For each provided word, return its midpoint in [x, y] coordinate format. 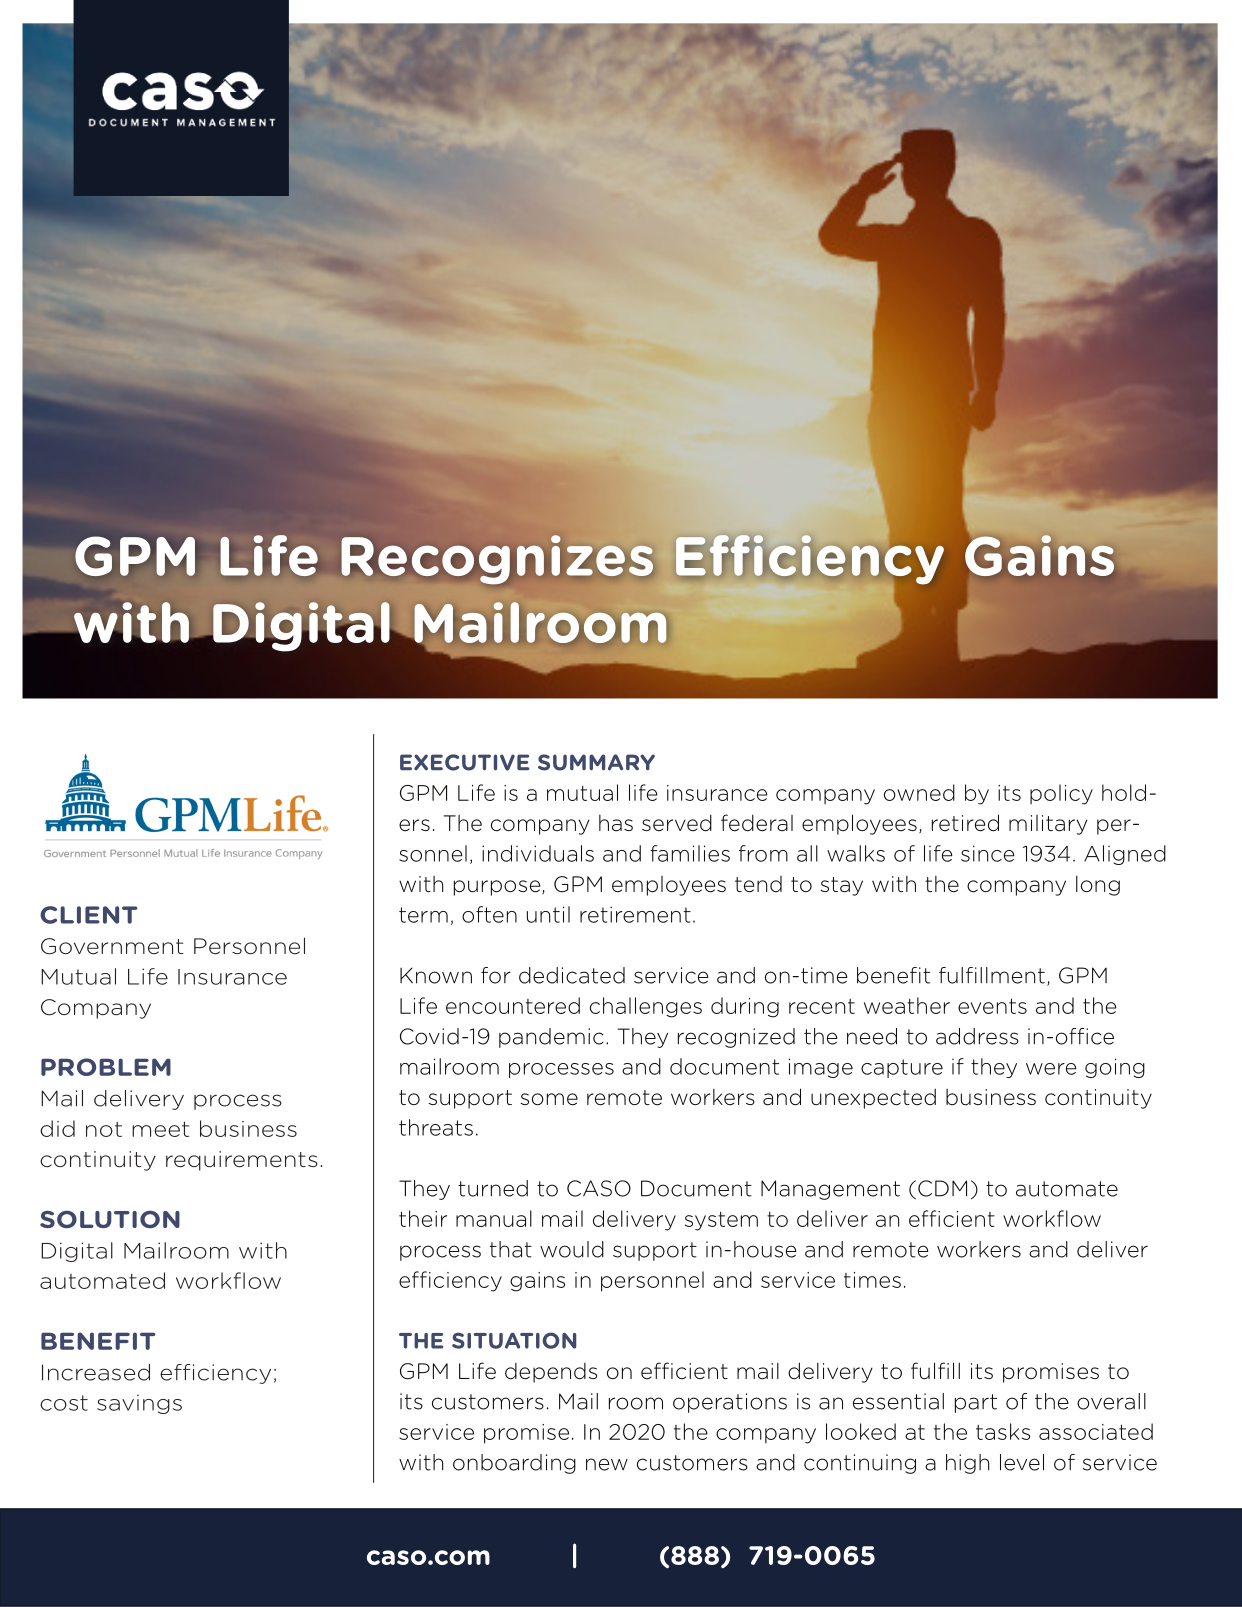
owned [919, 792]
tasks [1003, 1431]
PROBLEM [106, 1067]
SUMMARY [596, 762]
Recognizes [497, 559]
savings [139, 1404]
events [992, 1006]
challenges [646, 1007]
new [607, 1464]
